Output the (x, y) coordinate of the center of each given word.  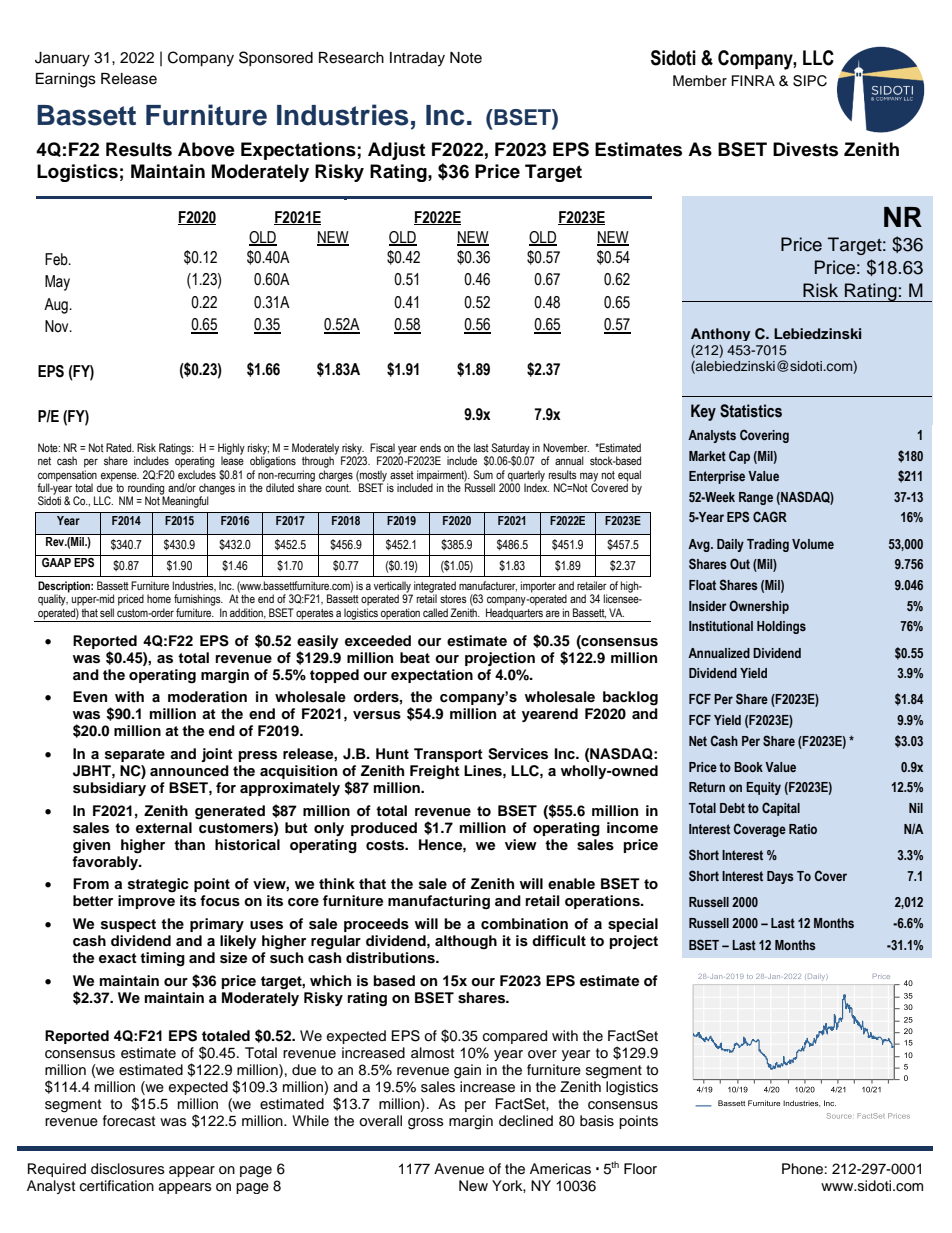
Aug (57, 306)
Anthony (720, 334)
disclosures (128, 1169)
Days (780, 877)
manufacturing (439, 902)
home (159, 598)
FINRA (753, 80)
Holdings (781, 627)
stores (453, 599)
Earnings (66, 80)
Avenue (459, 1169)
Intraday (417, 59)
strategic (158, 885)
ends (430, 447)
